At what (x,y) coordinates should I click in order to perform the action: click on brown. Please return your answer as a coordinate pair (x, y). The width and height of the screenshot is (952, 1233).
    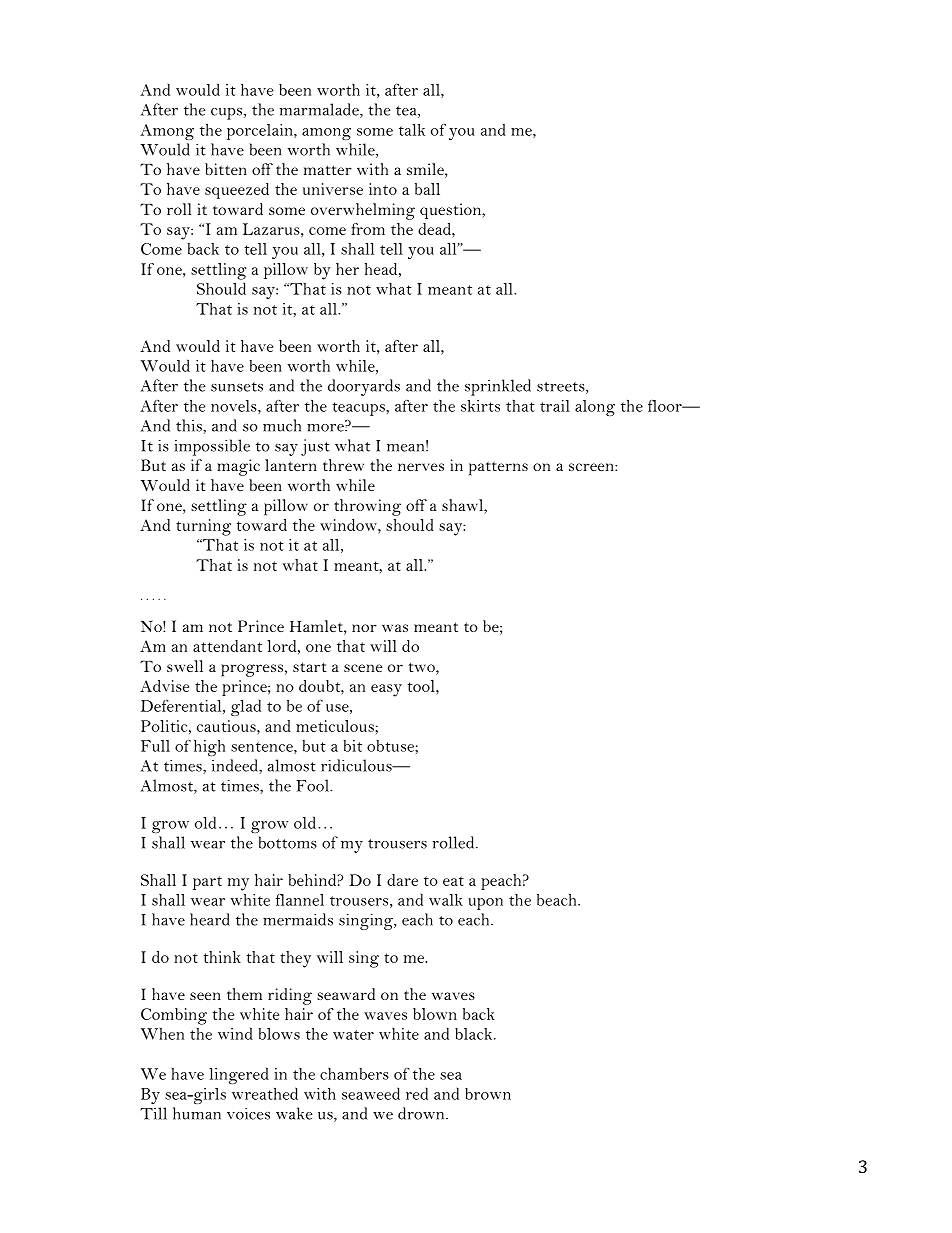
    Looking at the image, I should click on (488, 1094).
